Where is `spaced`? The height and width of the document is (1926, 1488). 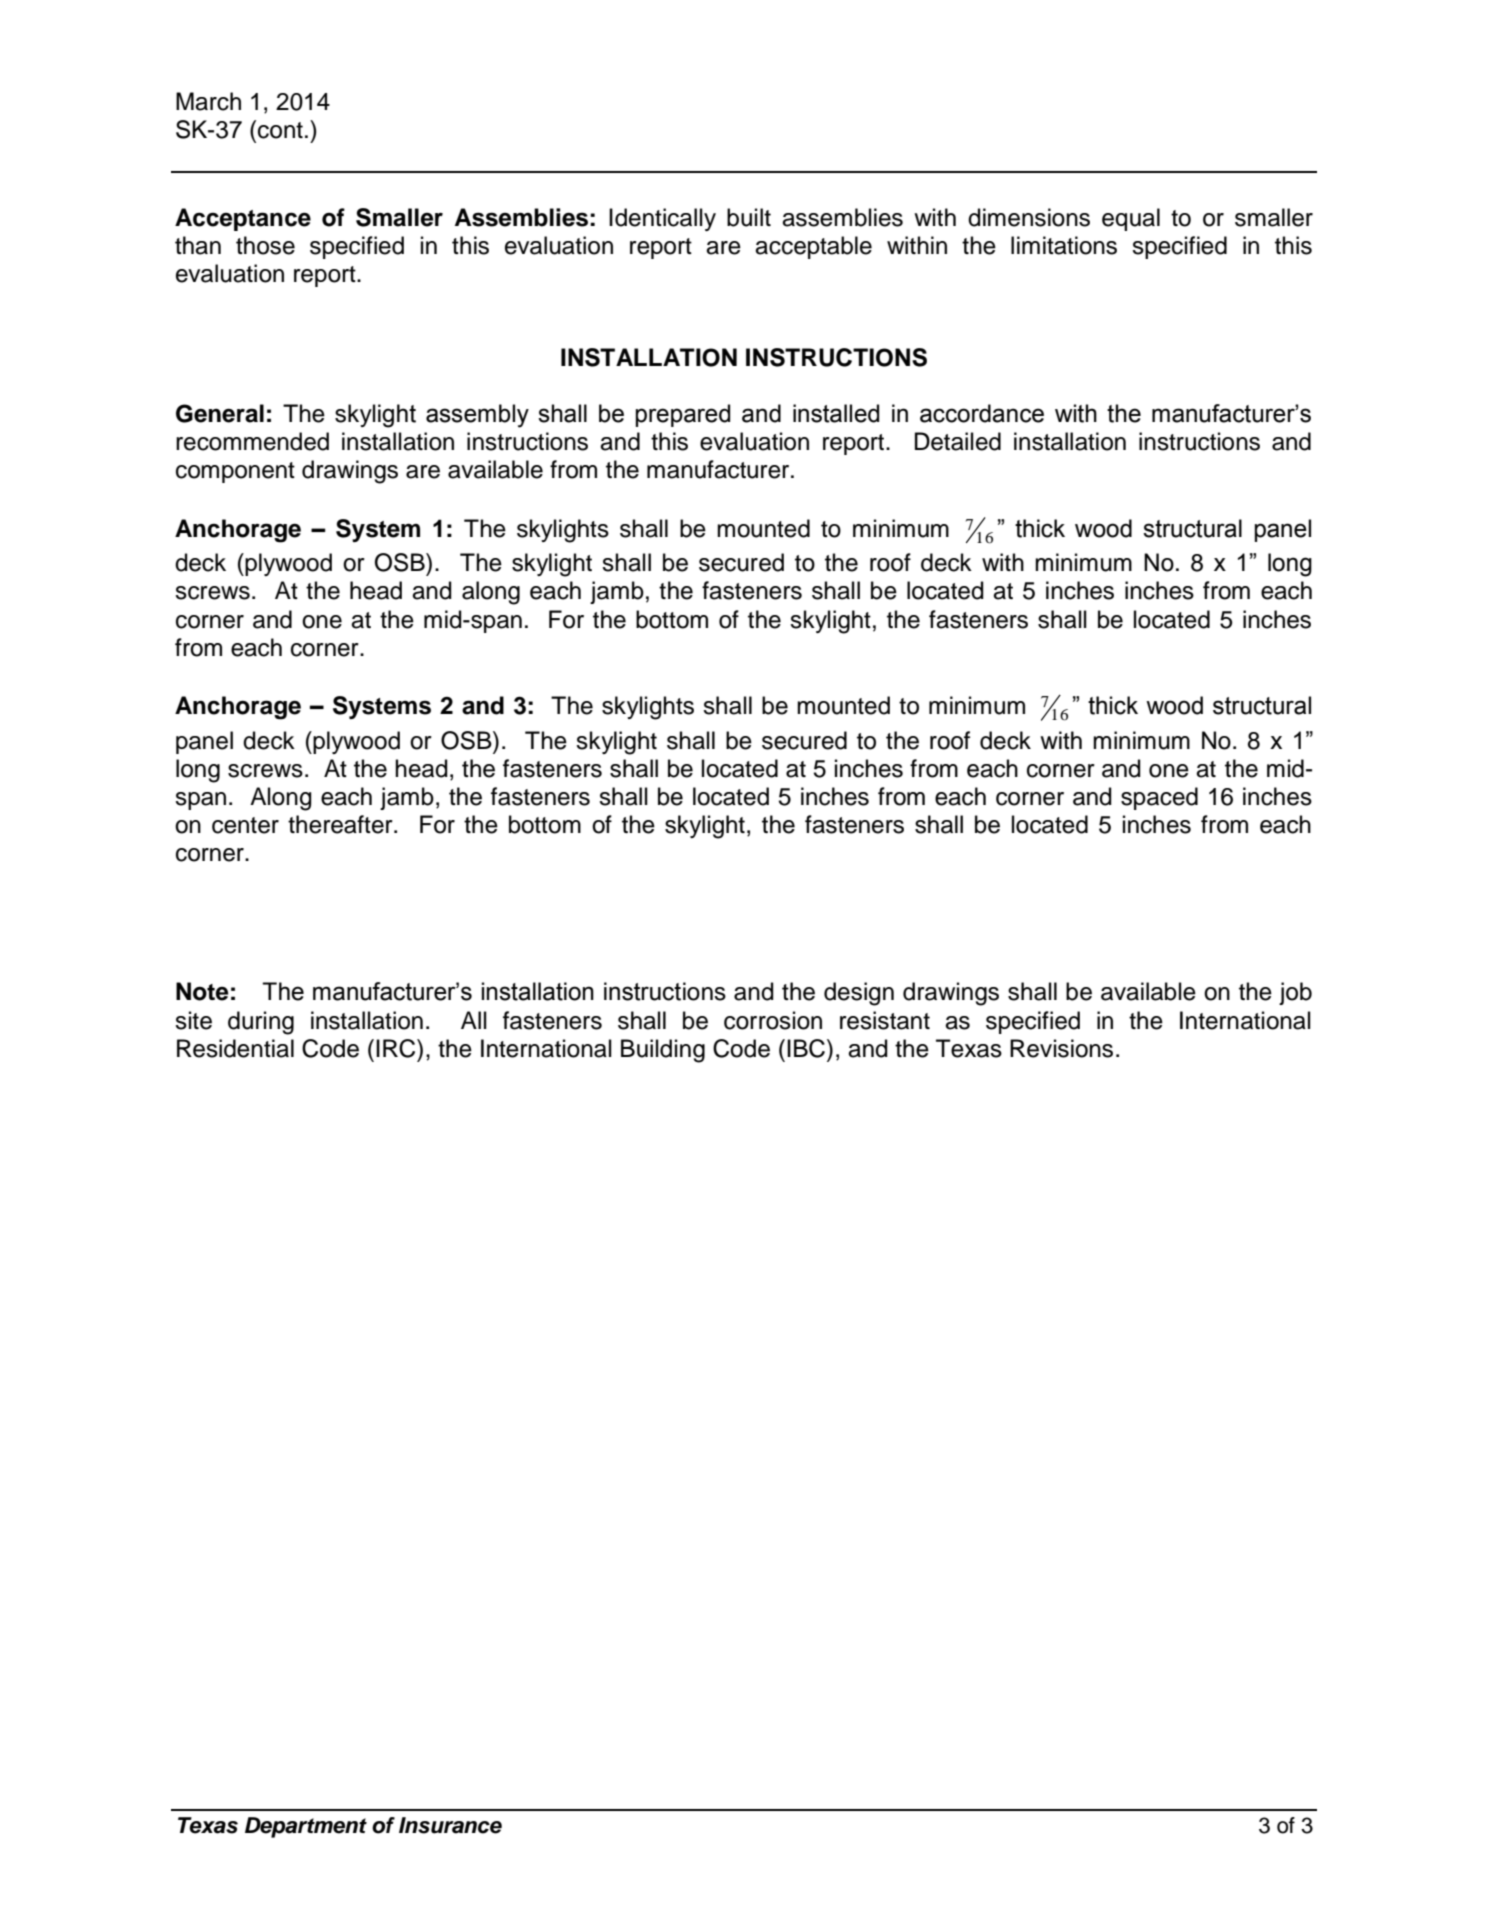 spaced is located at coordinates (1159, 798).
